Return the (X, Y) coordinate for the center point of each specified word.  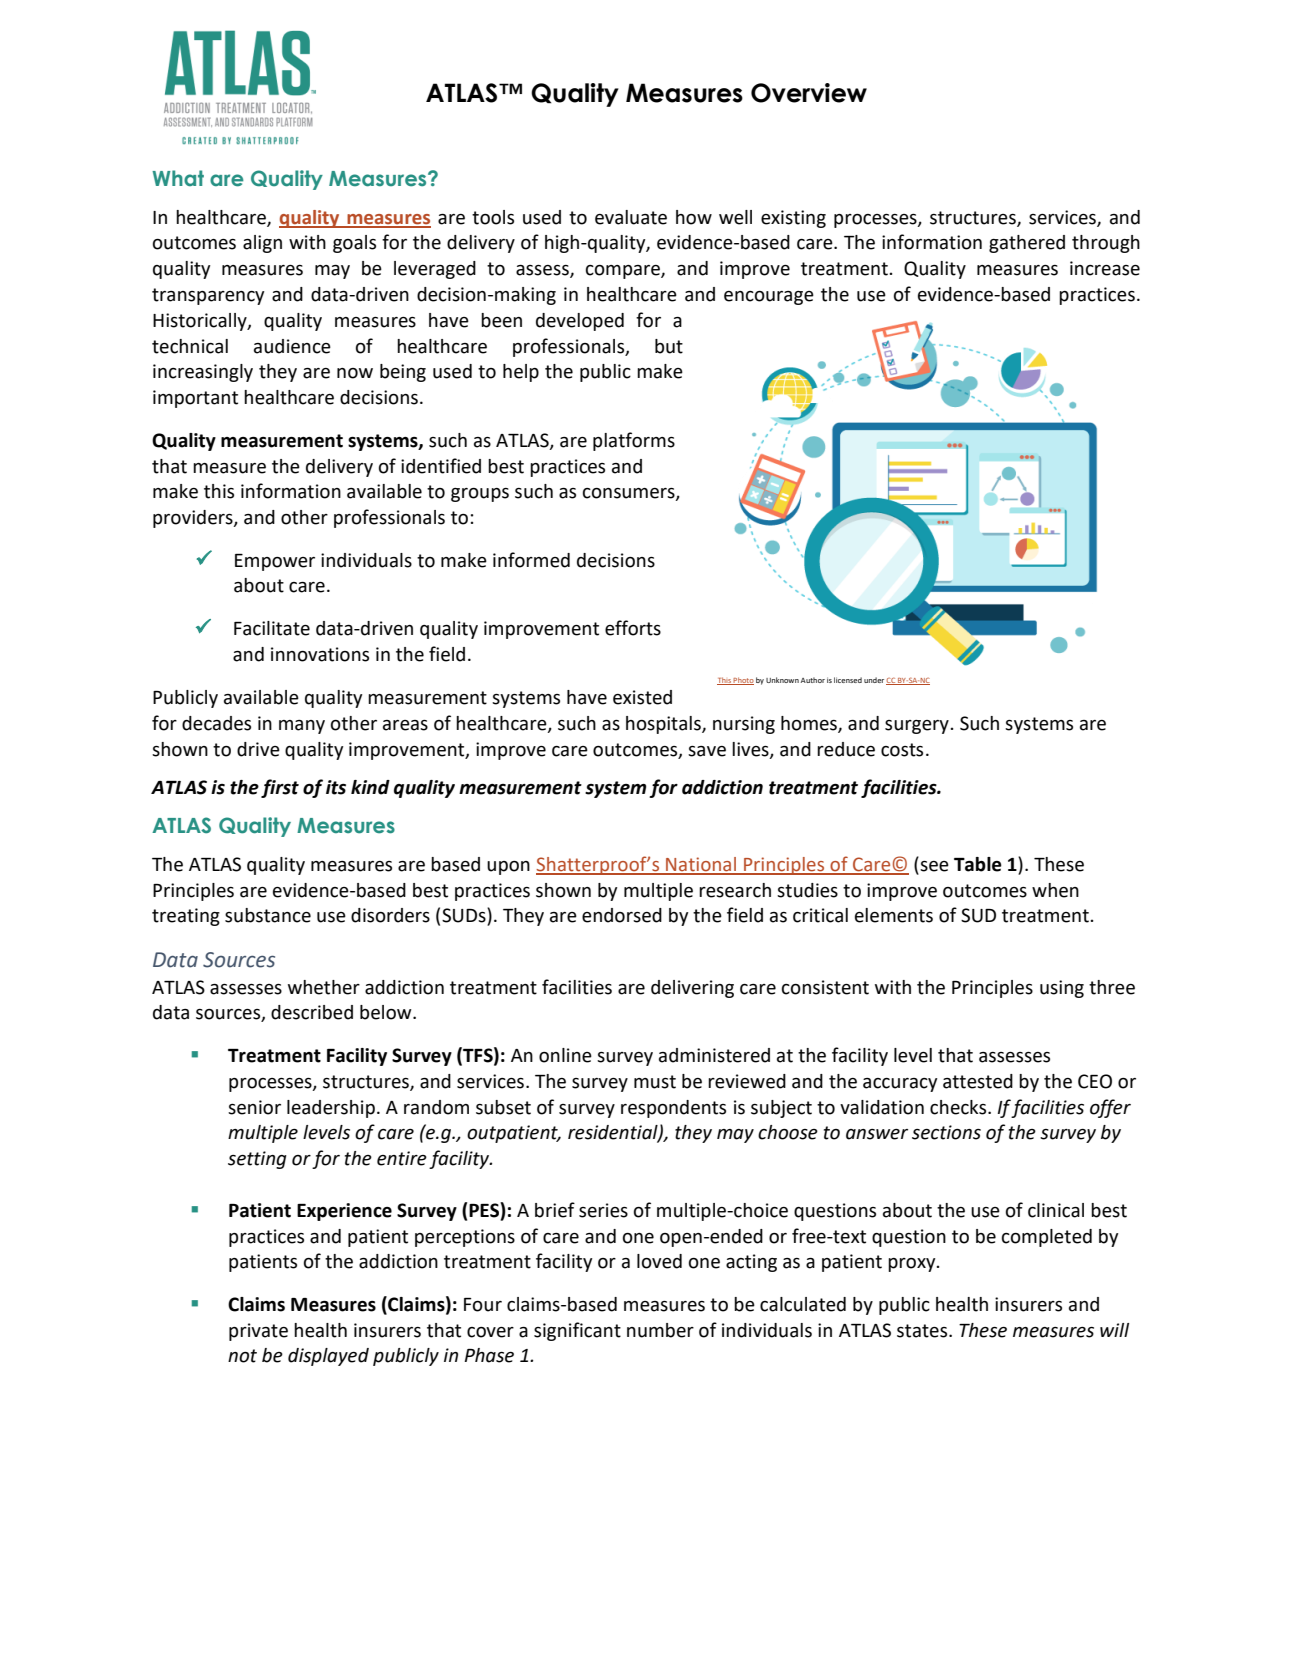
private (258, 1332)
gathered (1027, 244)
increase (1105, 268)
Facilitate (272, 628)
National (701, 865)
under (874, 680)
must (655, 1082)
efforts (633, 628)
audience (292, 346)
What (178, 178)
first (280, 788)
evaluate (631, 217)
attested (978, 1081)
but (669, 346)
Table (978, 864)
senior (254, 1107)
